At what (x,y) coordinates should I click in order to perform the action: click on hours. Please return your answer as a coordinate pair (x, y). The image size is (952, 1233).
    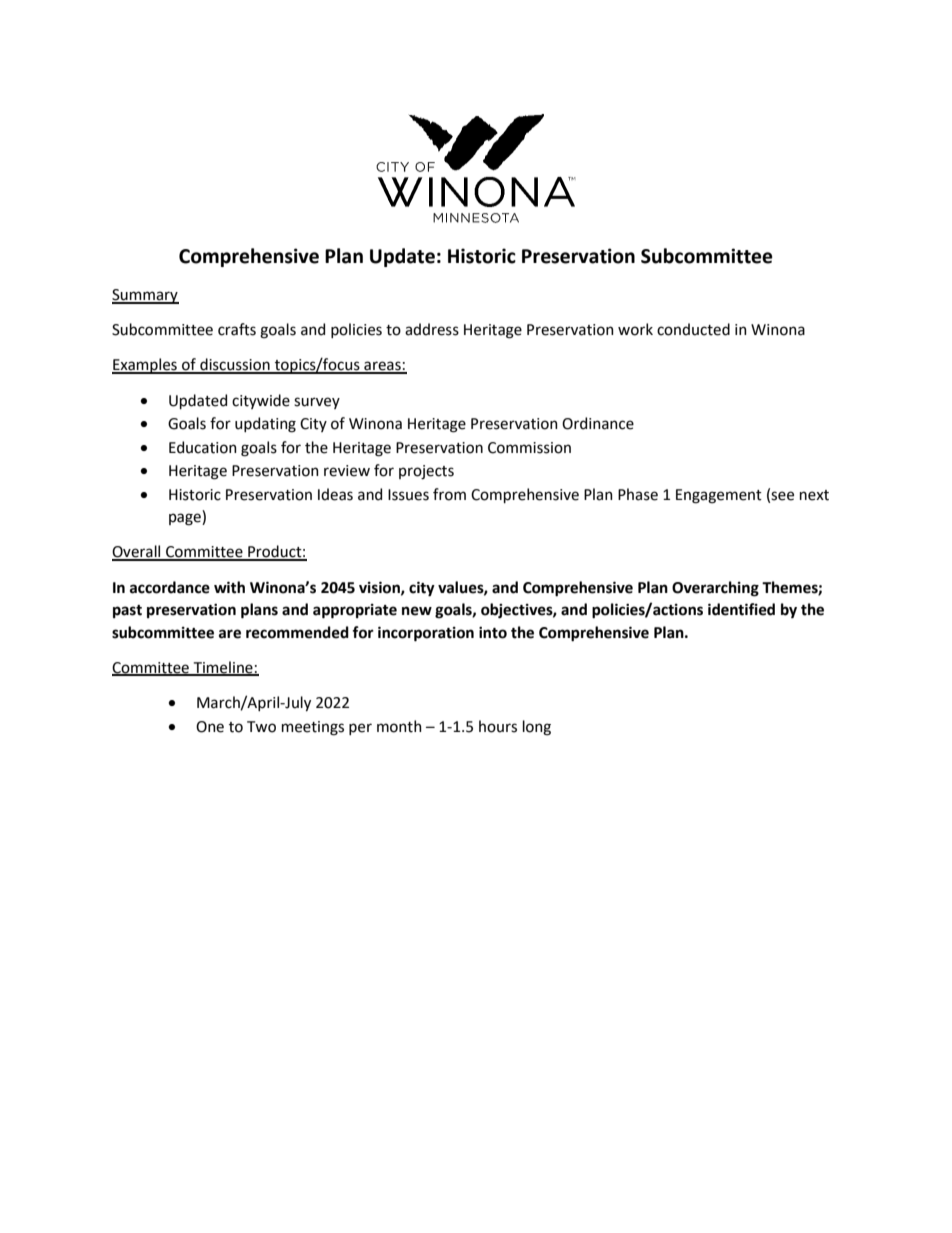
    Looking at the image, I should click on (498, 726).
